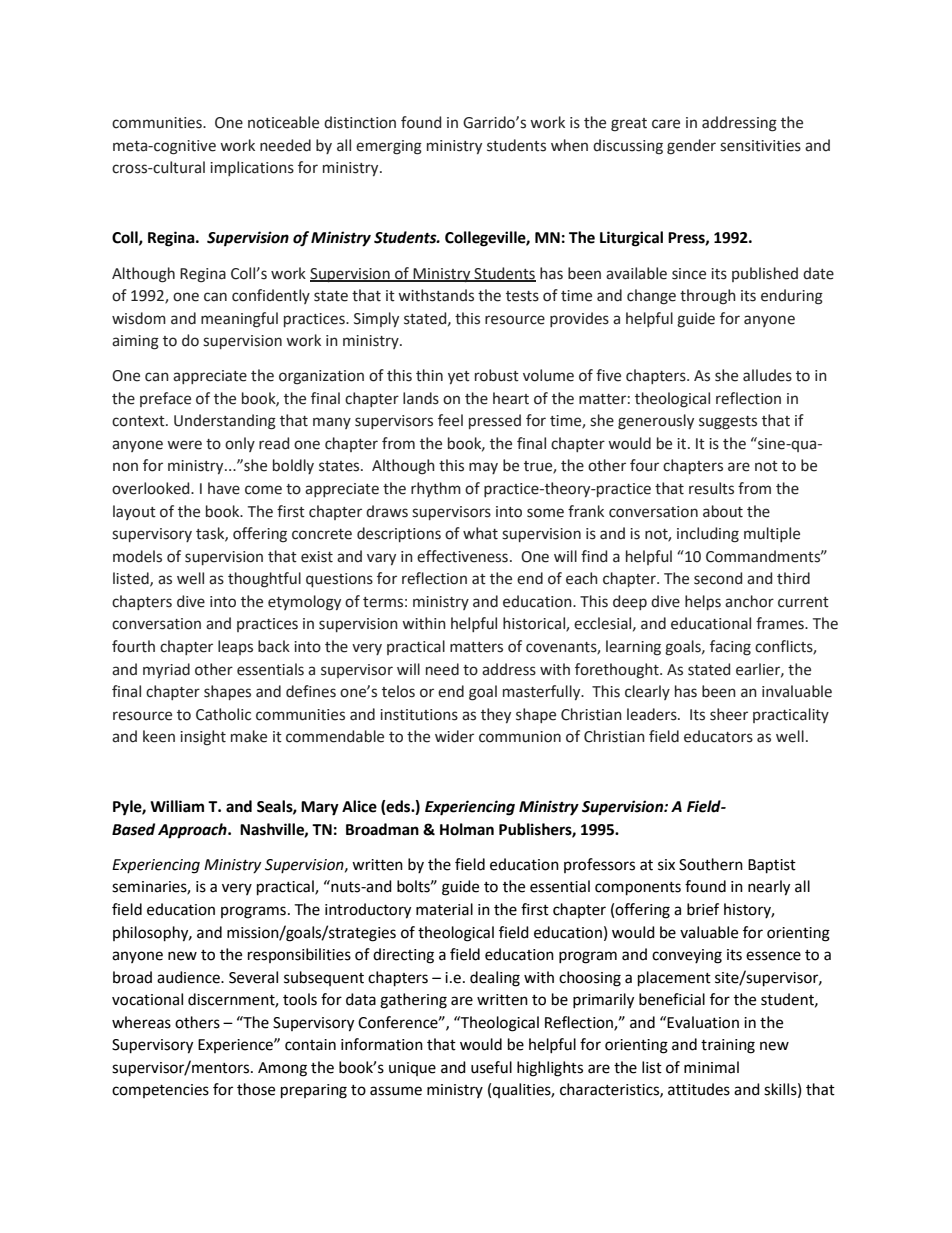 The height and width of the document is (1233, 952). Describe the element at coordinates (389, 147) in the document. I see `emerging` at that location.
